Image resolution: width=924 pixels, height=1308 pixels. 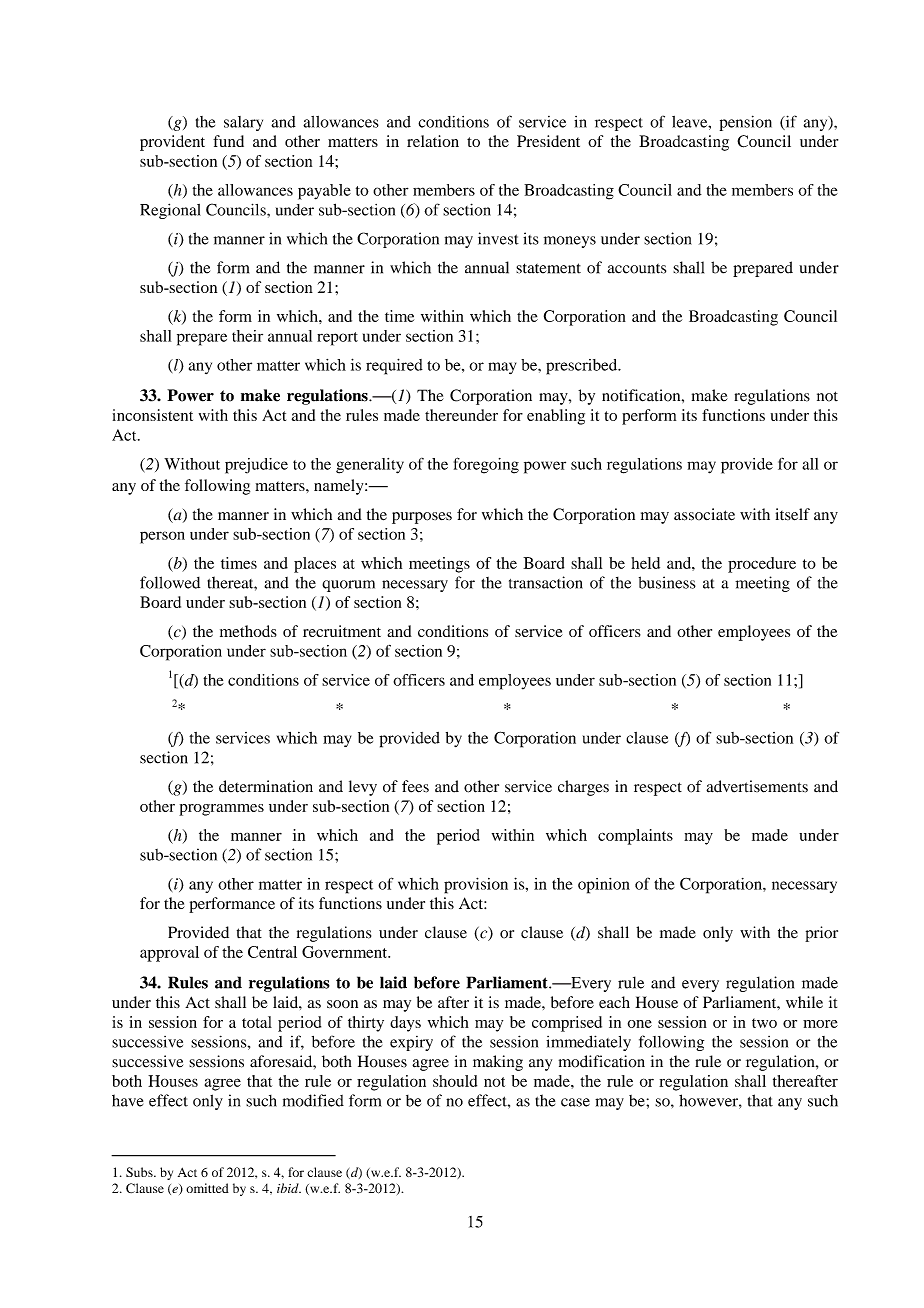 What do you see at coordinates (422, 518) in the screenshot?
I see `purposes` at bounding box center [422, 518].
